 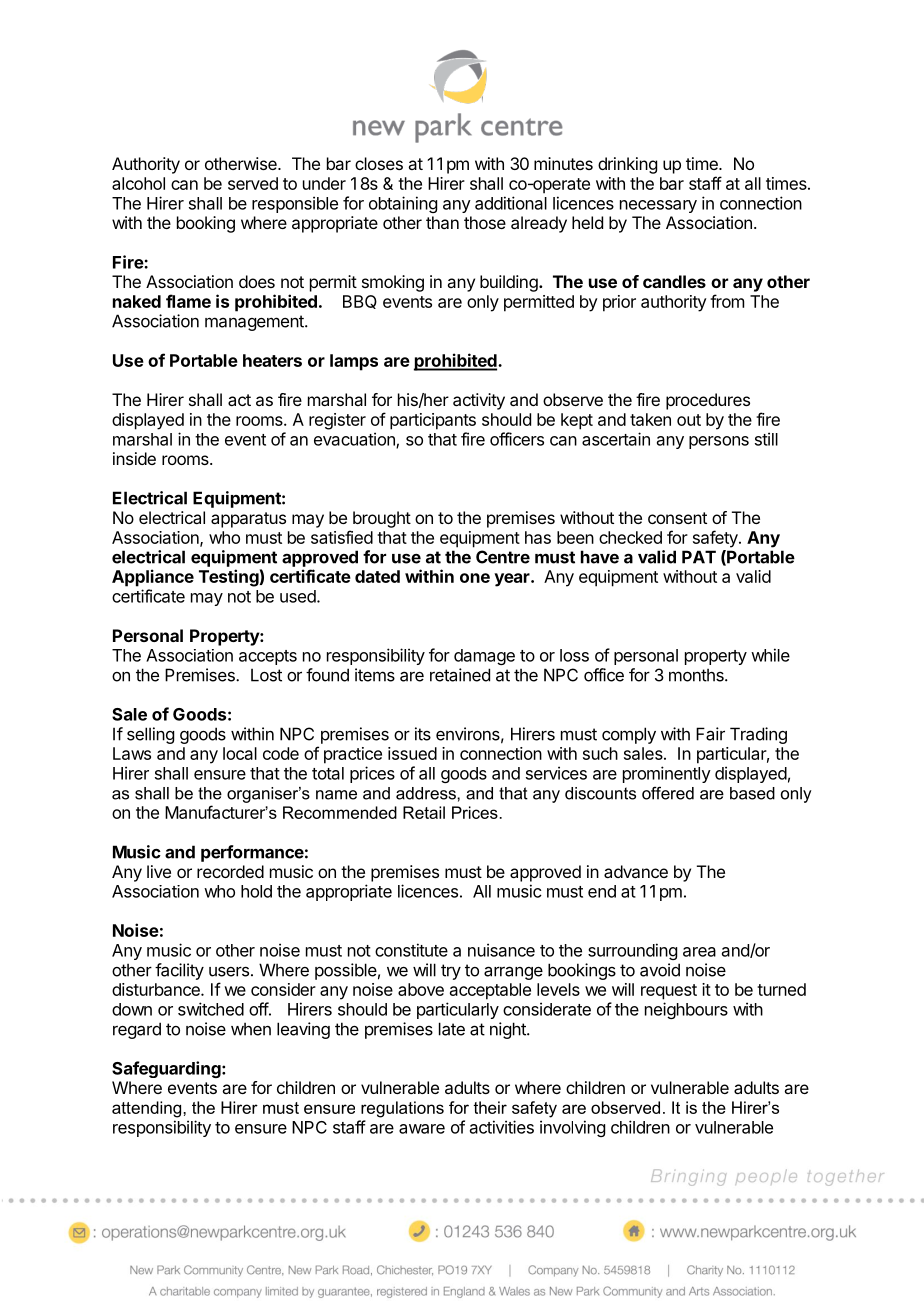 What do you see at coordinates (490, 1107) in the document?
I see `their` at bounding box center [490, 1107].
